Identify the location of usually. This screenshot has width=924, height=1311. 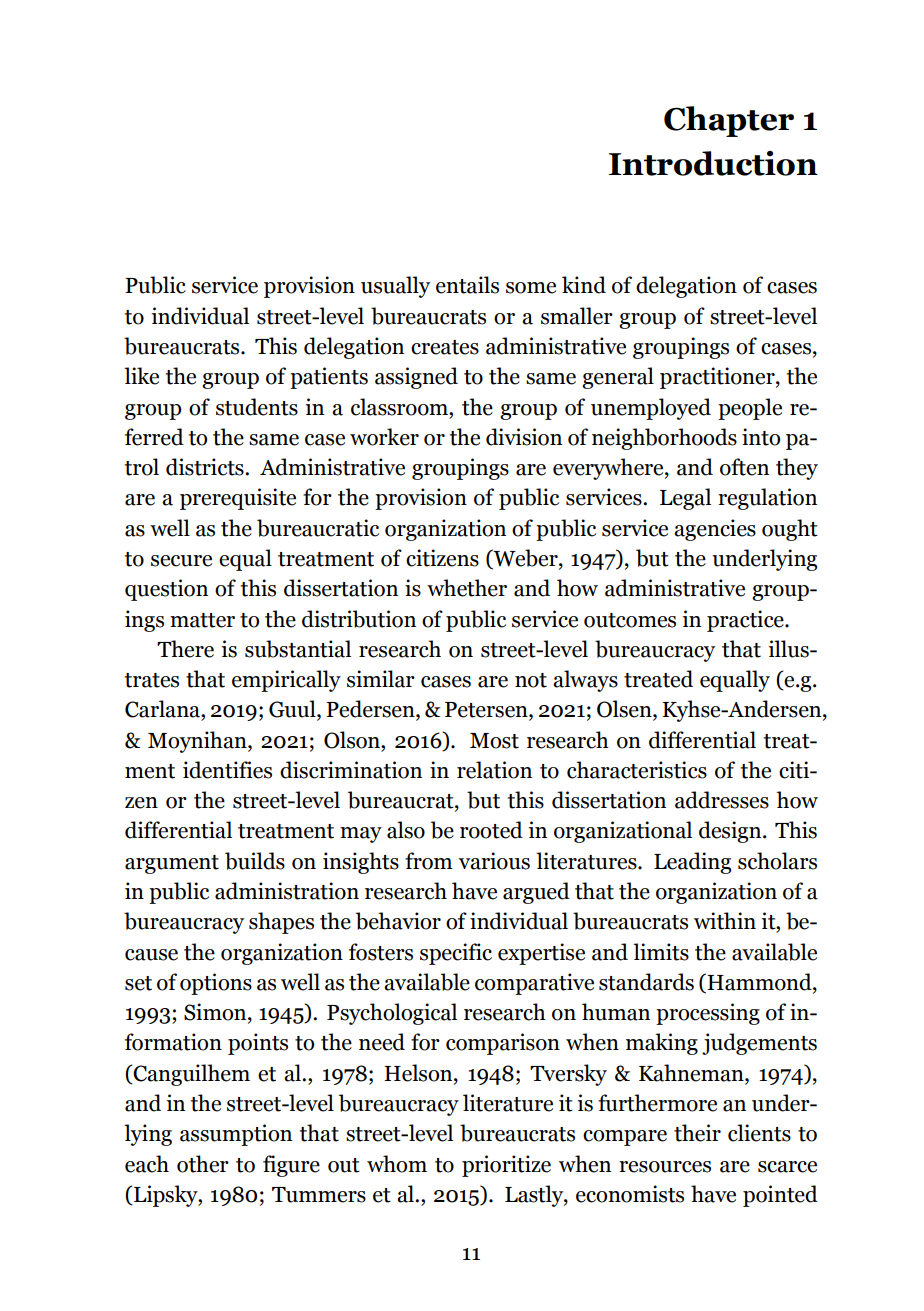
(395, 287).
